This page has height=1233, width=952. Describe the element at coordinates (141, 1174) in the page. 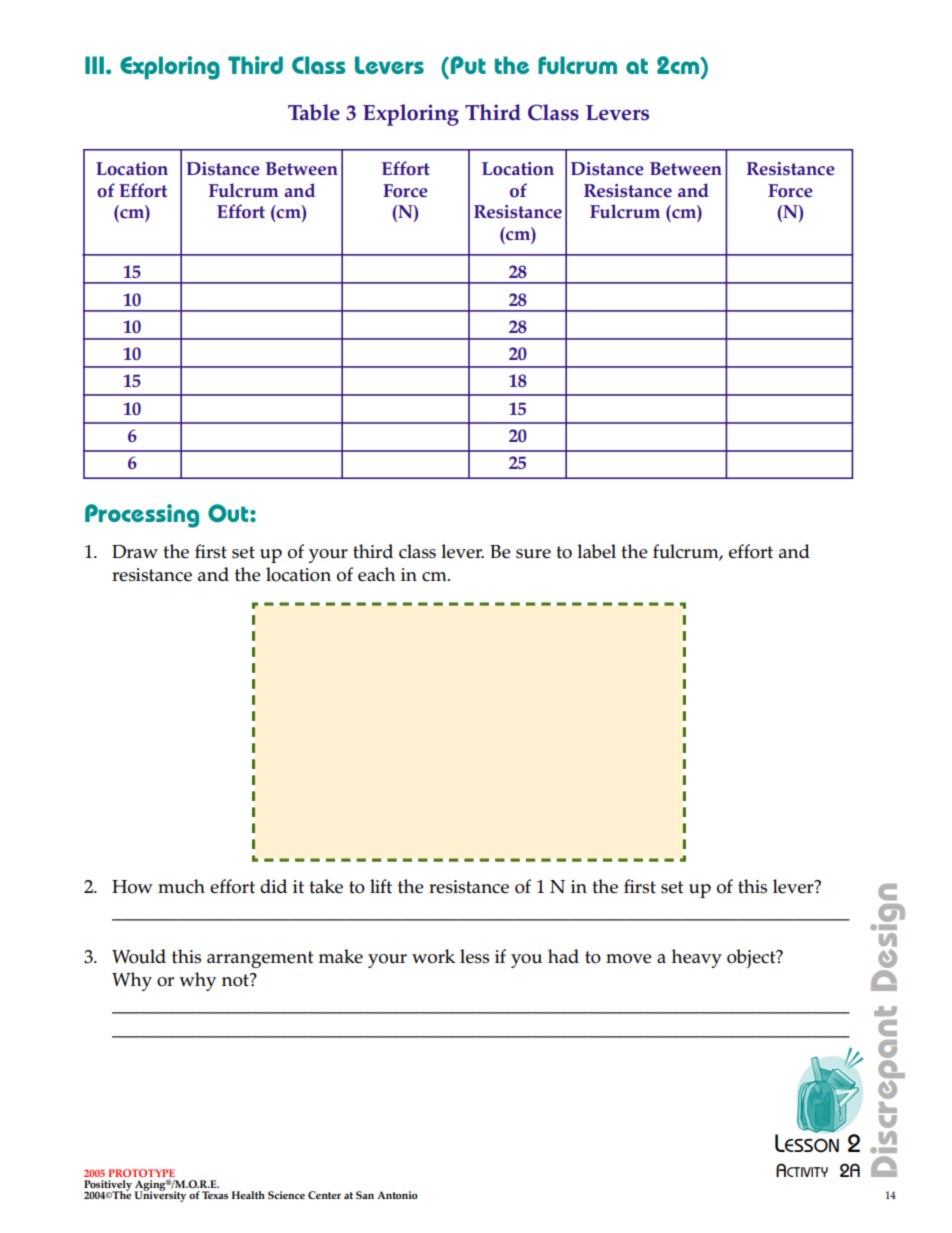

I see `PROTOTYPE` at that location.
